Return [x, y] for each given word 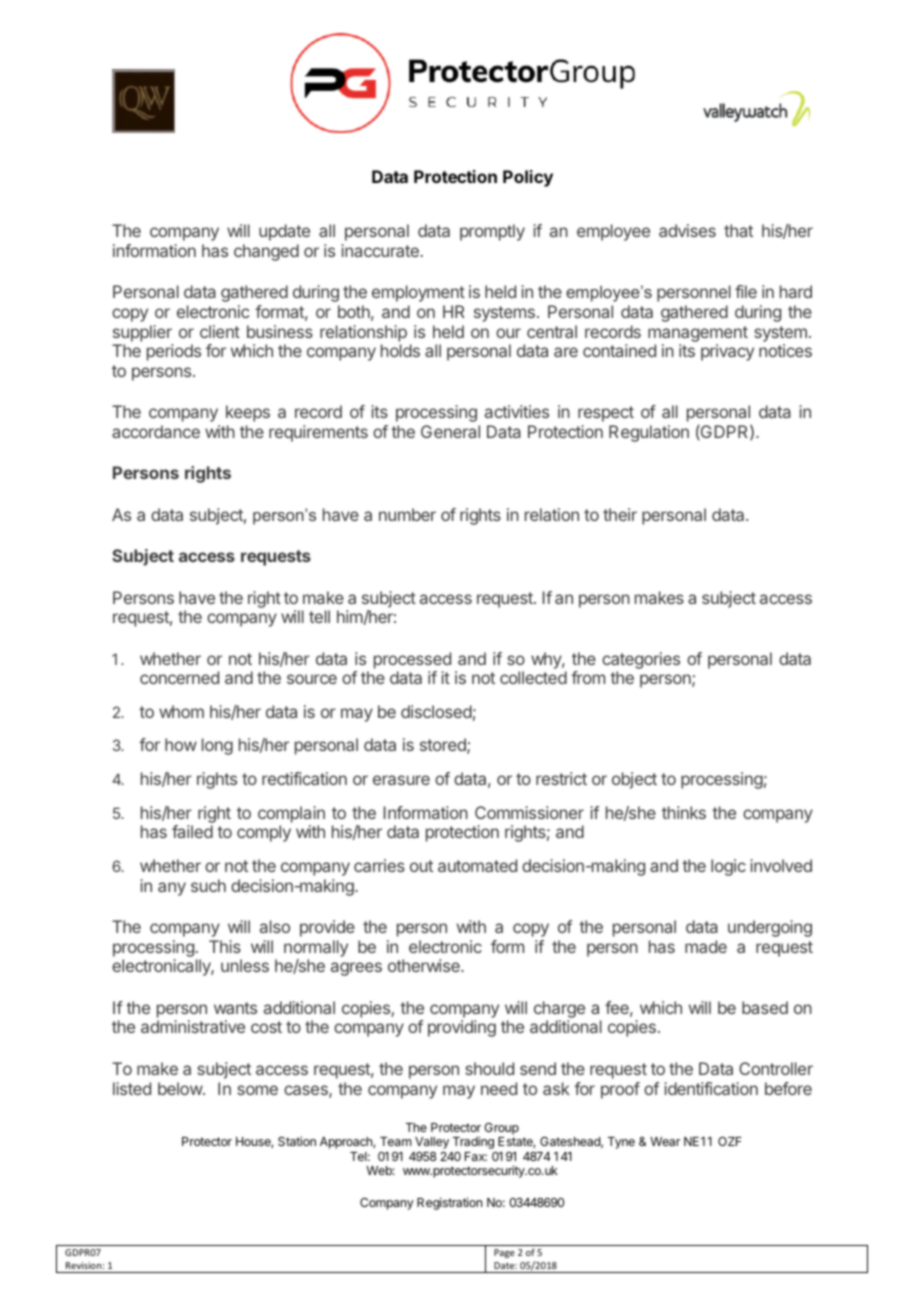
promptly [492, 232]
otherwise [425, 965]
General [450, 431]
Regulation [649, 433]
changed [266, 252]
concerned [179, 677]
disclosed [436, 711]
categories [641, 660]
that [738, 230]
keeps [248, 413]
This [225, 946]
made [706, 946]
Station [297, 1141]
